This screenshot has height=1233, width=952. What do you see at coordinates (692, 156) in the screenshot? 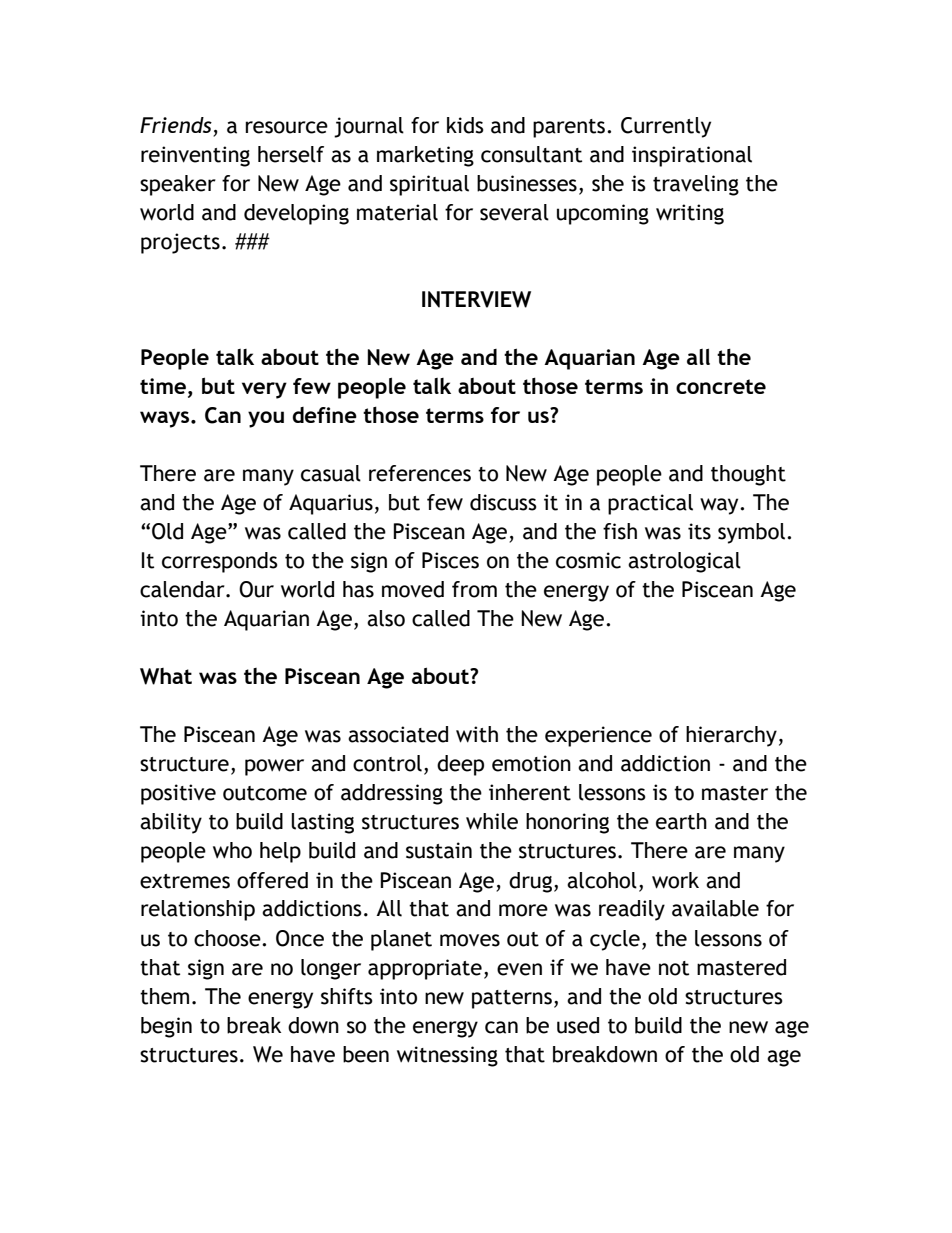
I see `inspirational` at bounding box center [692, 156].
